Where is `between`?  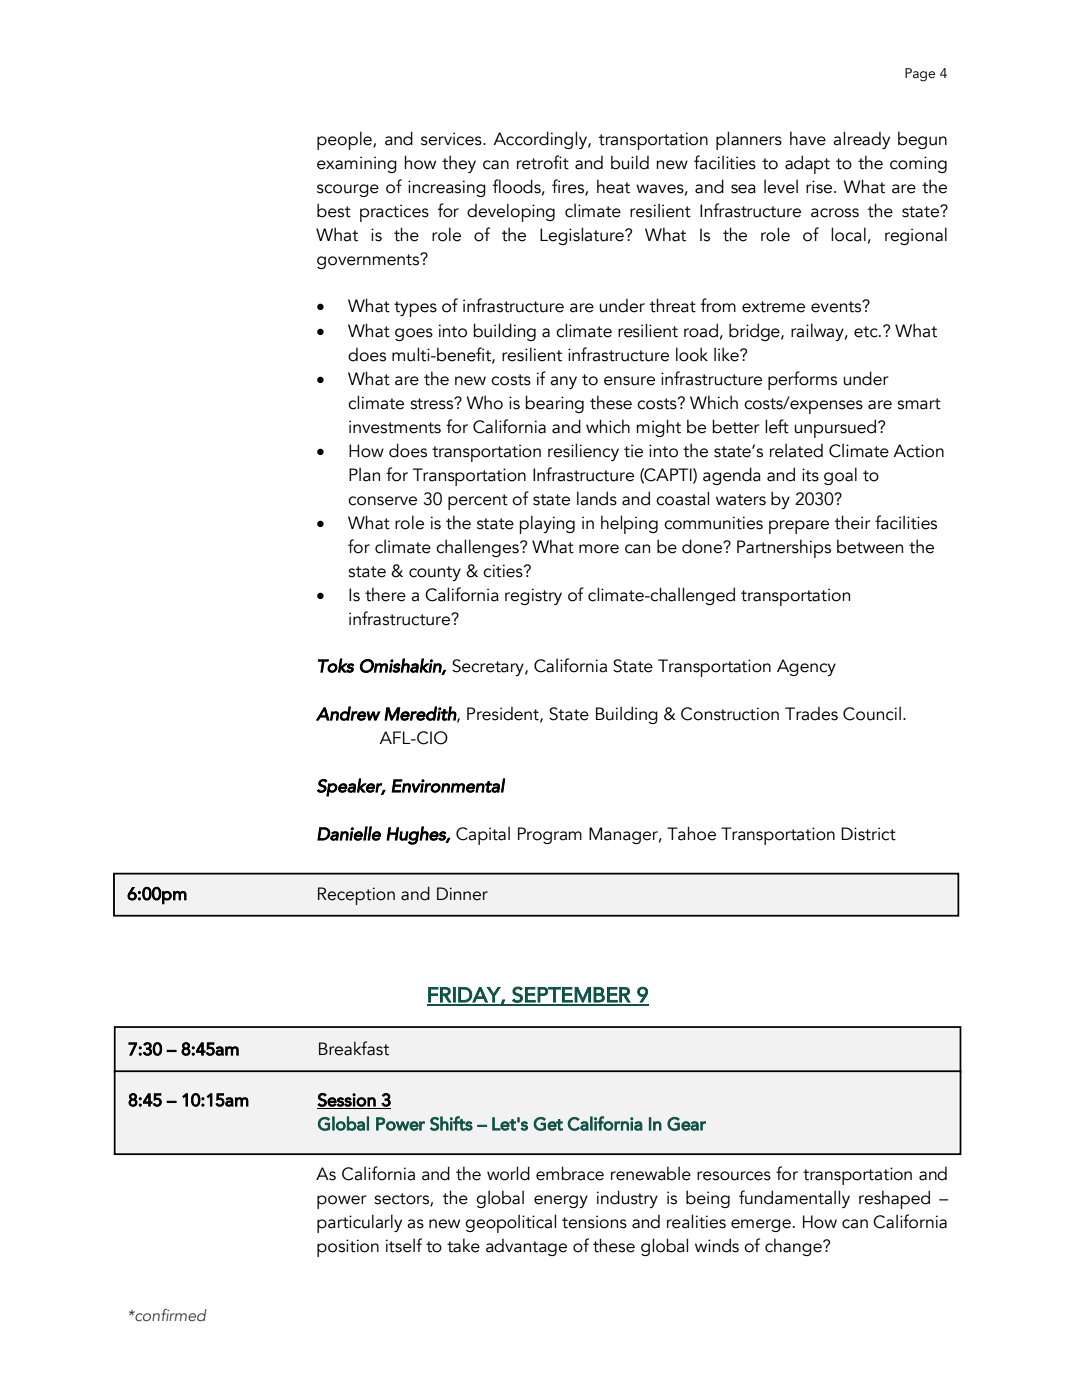 between is located at coordinates (870, 546).
